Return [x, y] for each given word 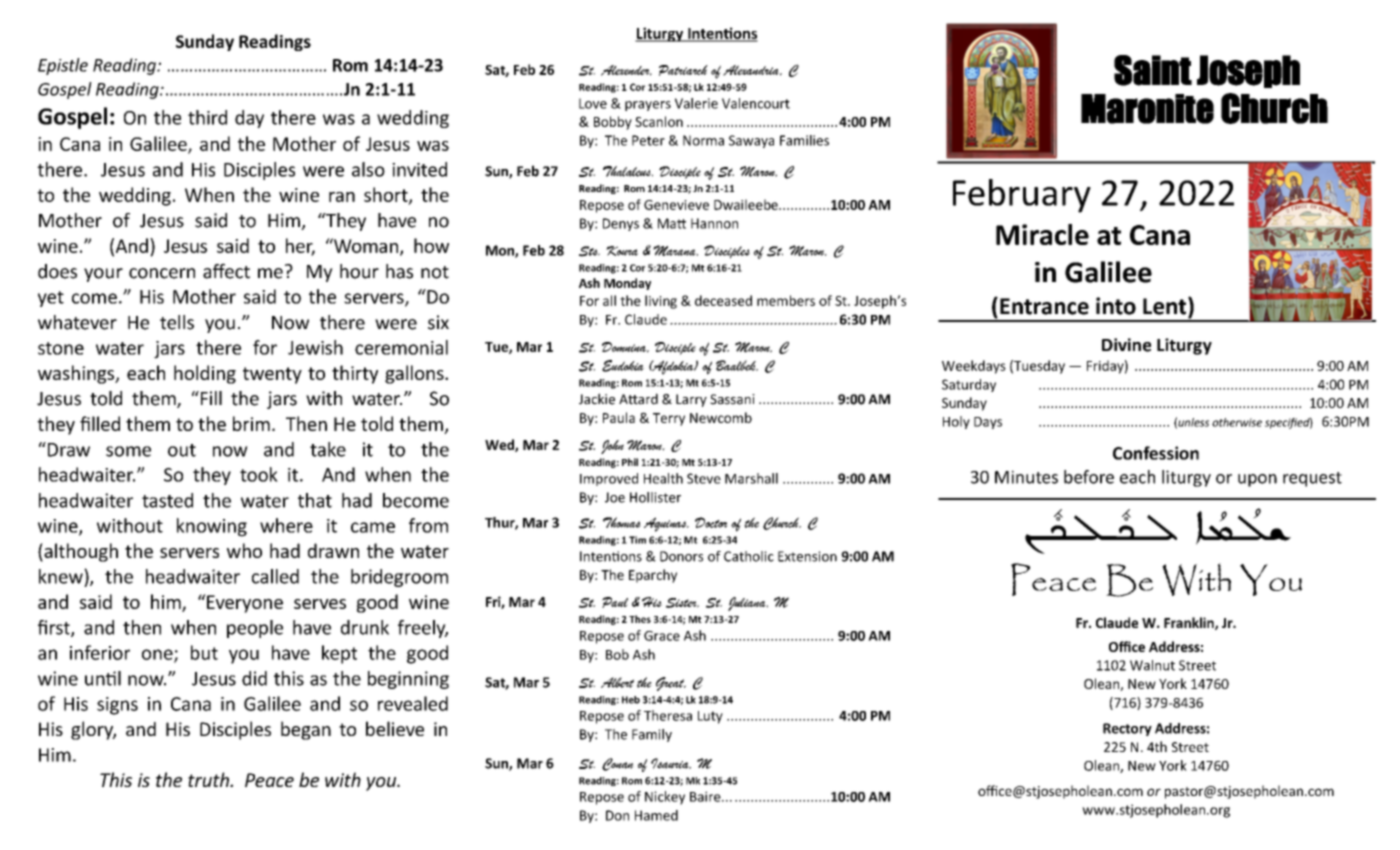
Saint [1153, 70]
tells [177, 322]
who [244, 550]
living [661, 302]
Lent [1166, 307]
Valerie [696, 103]
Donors [681, 556]
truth [209, 779]
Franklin [1190, 623]
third [207, 117]
